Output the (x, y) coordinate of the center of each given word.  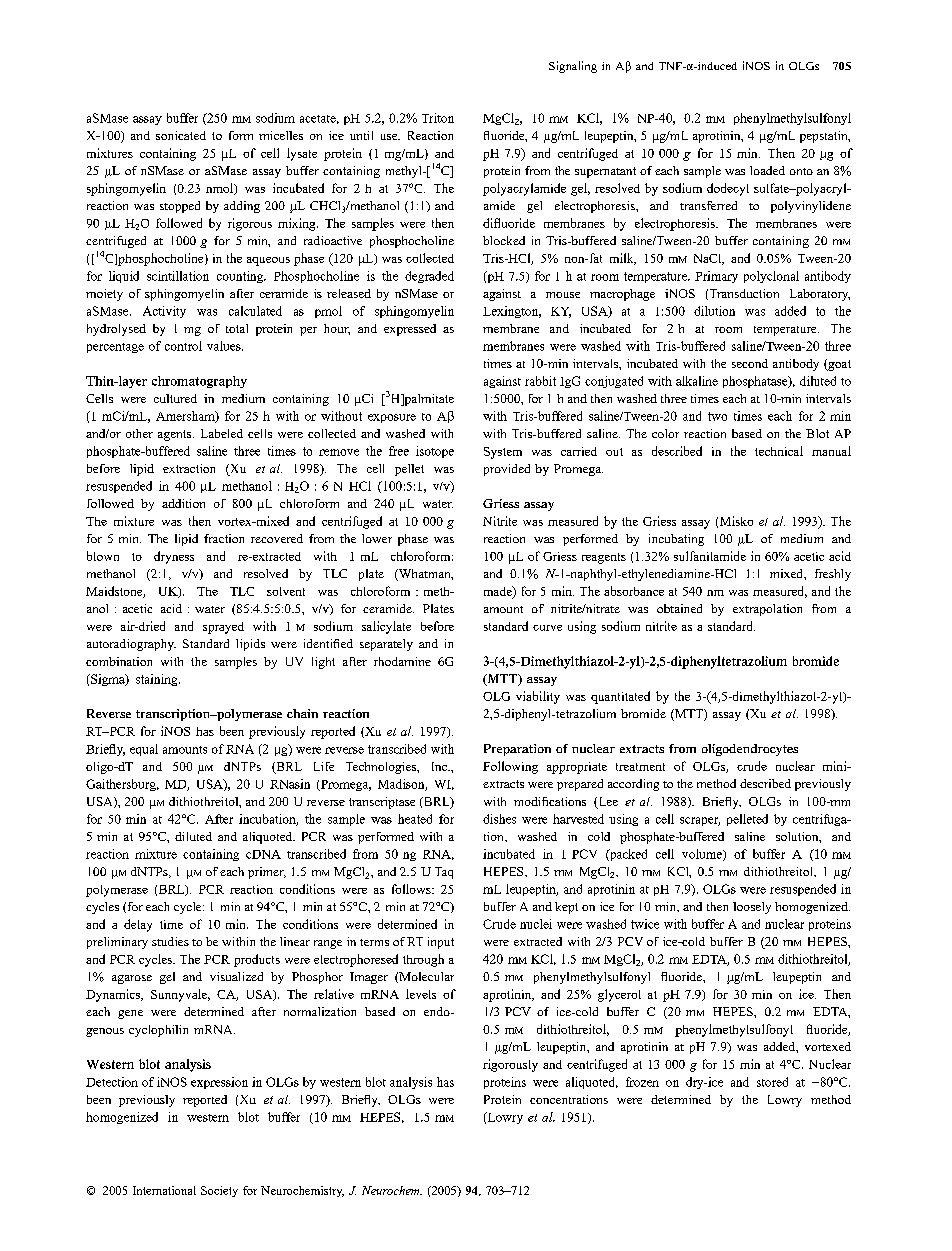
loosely (752, 908)
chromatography (199, 382)
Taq (444, 873)
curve (547, 628)
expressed (410, 330)
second (750, 363)
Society (219, 1191)
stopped (180, 207)
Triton (438, 118)
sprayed (223, 628)
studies (170, 941)
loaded (767, 170)
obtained (679, 608)
